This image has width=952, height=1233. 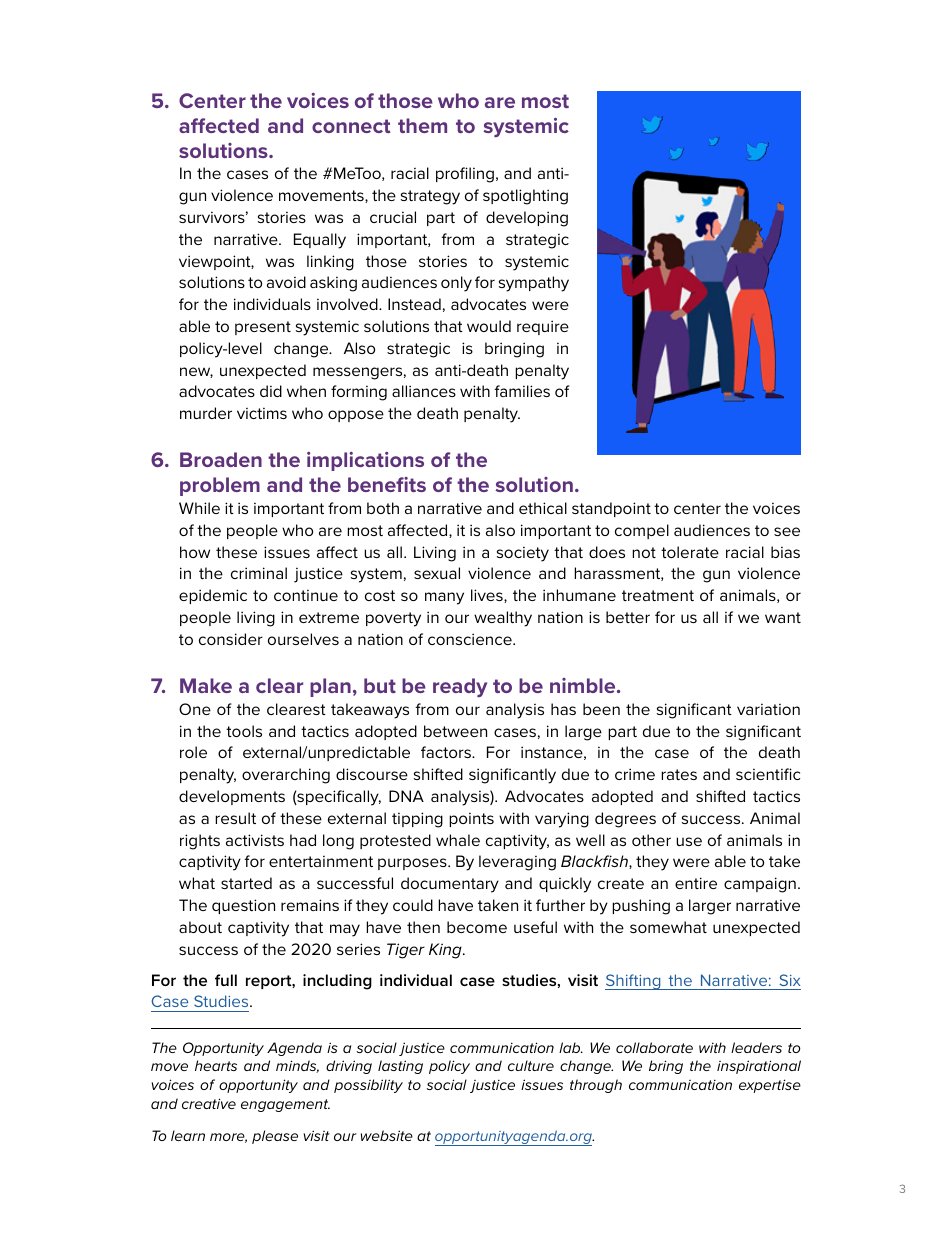 I want to click on profiling, so click(x=465, y=175).
